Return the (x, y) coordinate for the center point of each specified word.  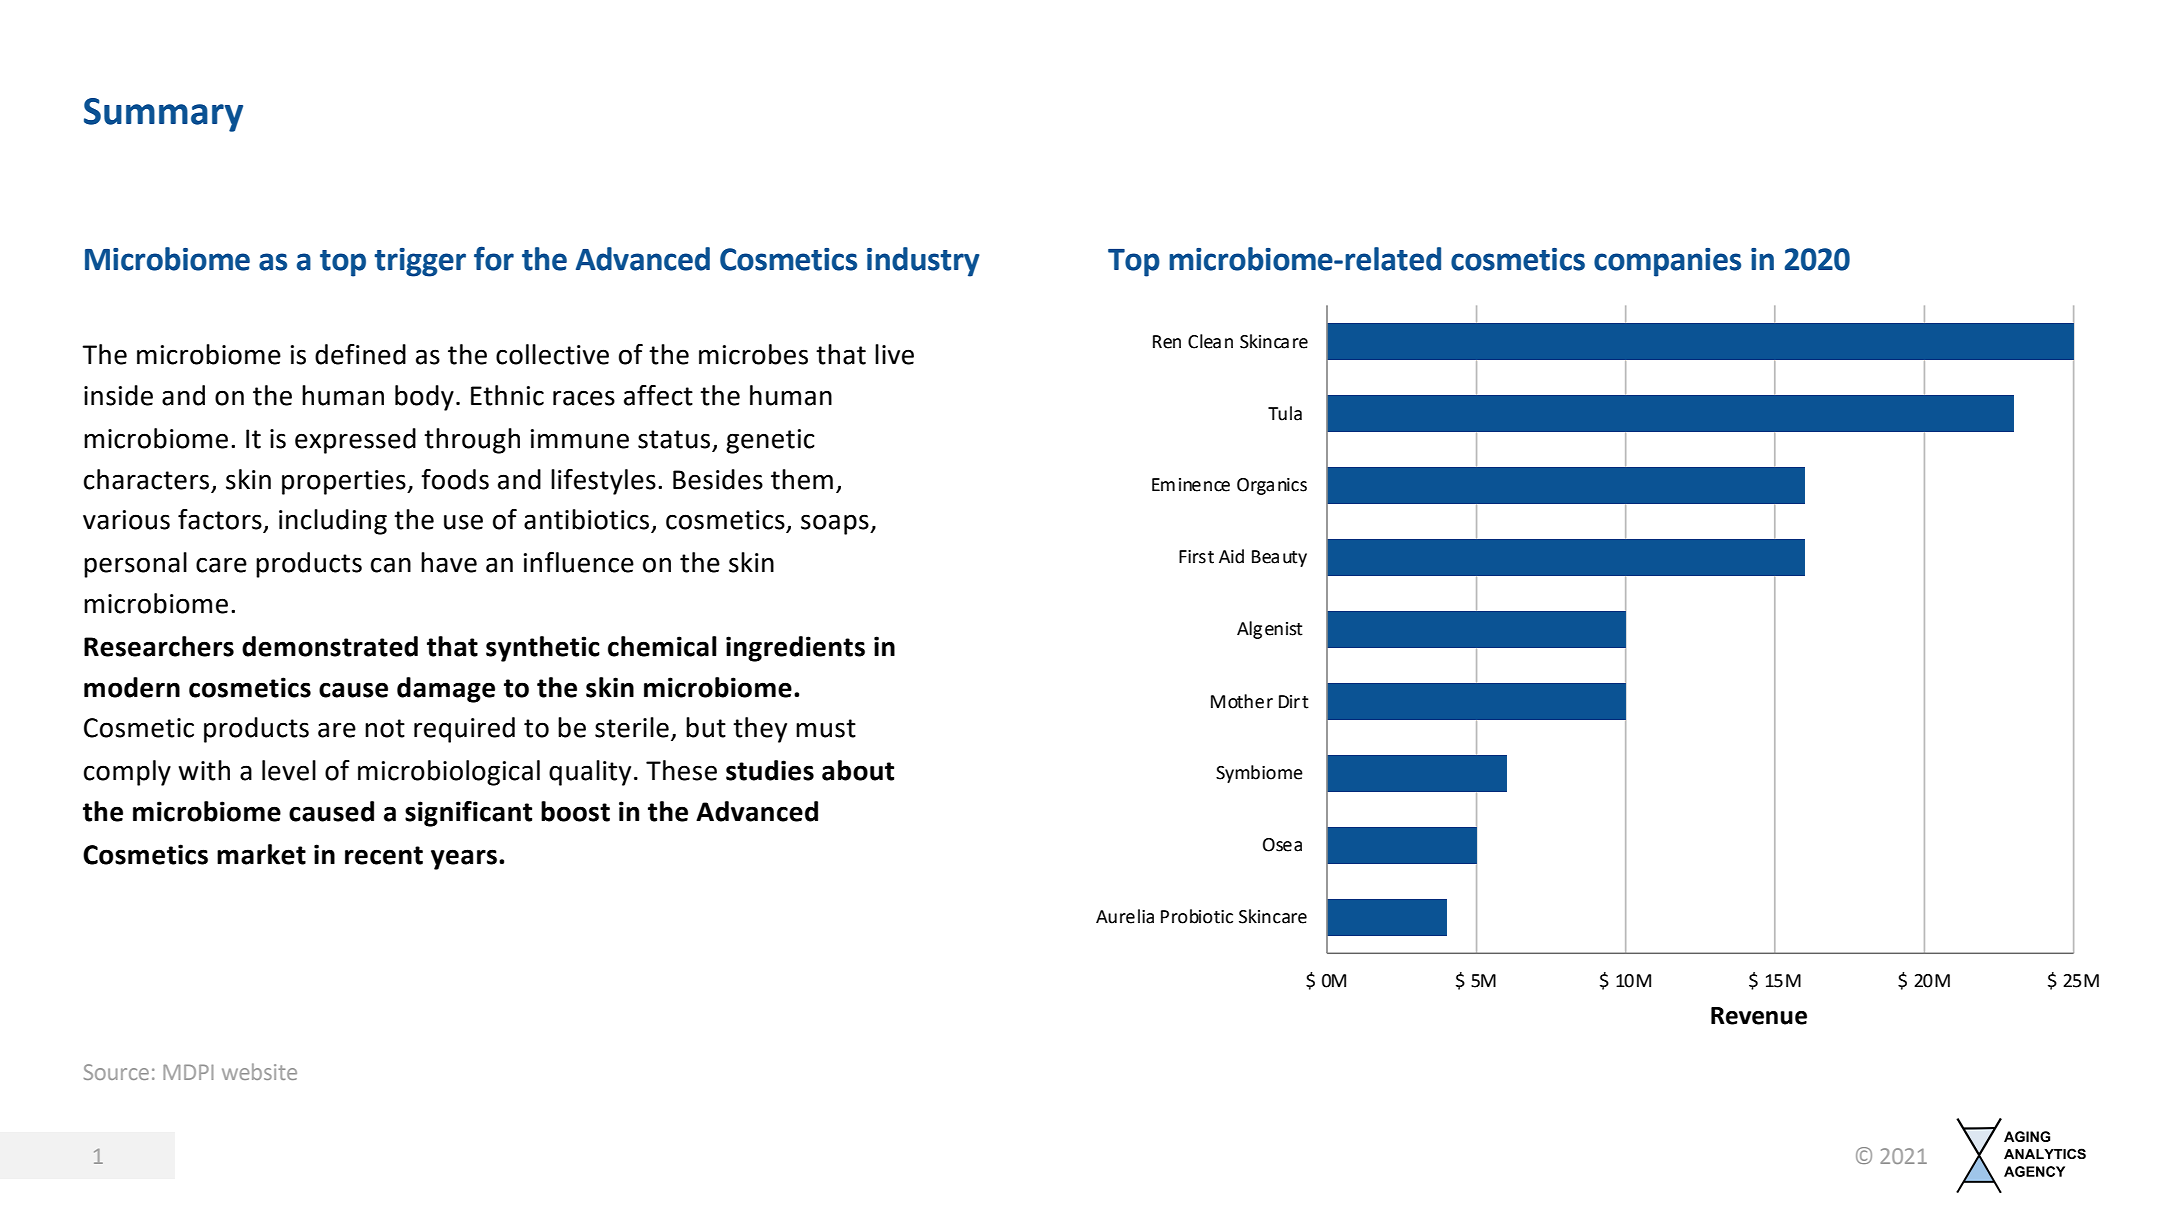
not (385, 728)
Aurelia (1125, 916)
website (259, 1071)
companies (1667, 262)
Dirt (1294, 702)
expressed (355, 441)
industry (923, 262)
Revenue (1759, 1016)
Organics (1272, 486)
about (858, 770)
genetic (770, 441)
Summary (163, 115)
